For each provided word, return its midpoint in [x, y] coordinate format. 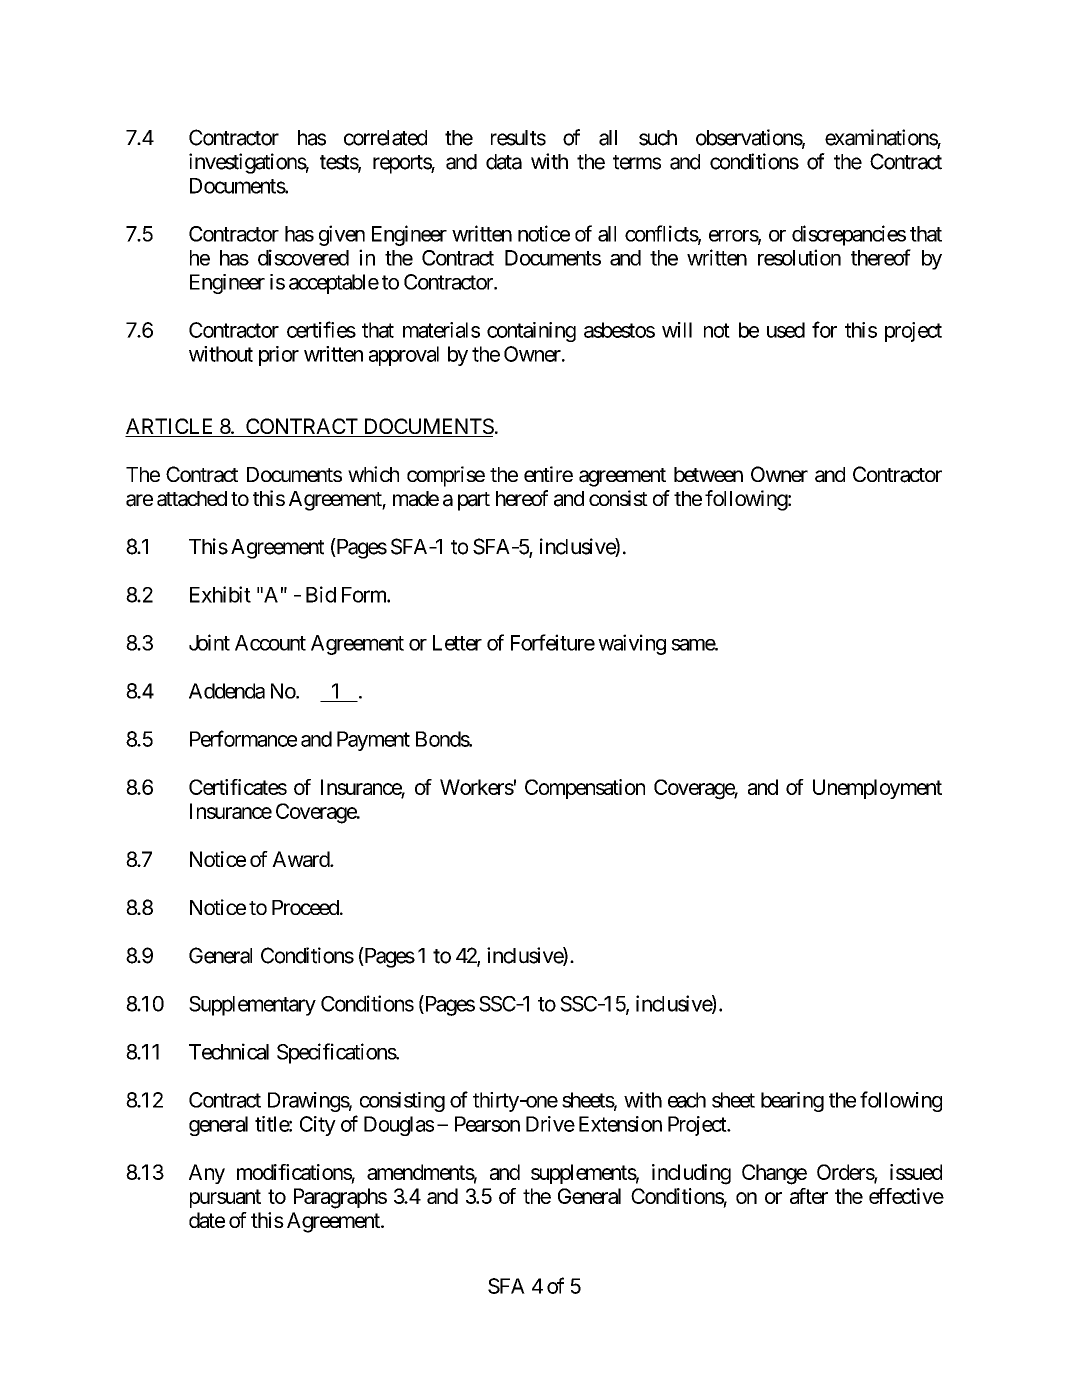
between [708, 474]
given [342, 235]
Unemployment [877, 789]
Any [207, 1174]
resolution [799, 257]
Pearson [487, 1124]
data [504, 162]
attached [192, 499]
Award [301, 859]
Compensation [585, 789]
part [474, 501]
